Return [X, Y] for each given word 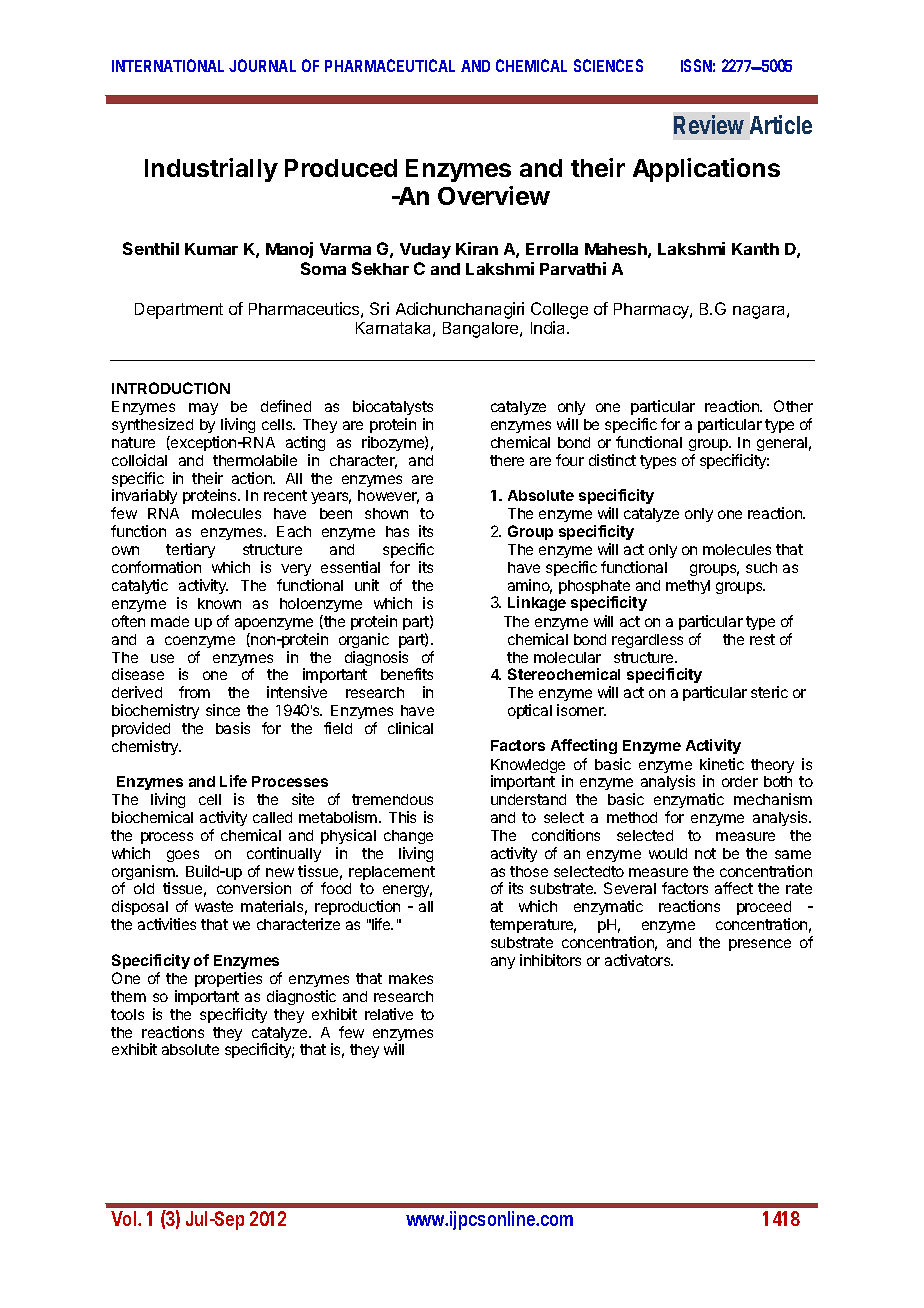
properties [228, 979]
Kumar [211, 249]
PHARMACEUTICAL [390, 65]
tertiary [190, 550]
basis [233, 728]
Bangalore [482, 330]
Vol [125, 1218]
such [761, 567]
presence [760, 945]
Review [709, 124]
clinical [410, 728]
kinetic [722, 764]
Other [793, 406]
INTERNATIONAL [168, 65]
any [503, 963]
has [397, 531]
